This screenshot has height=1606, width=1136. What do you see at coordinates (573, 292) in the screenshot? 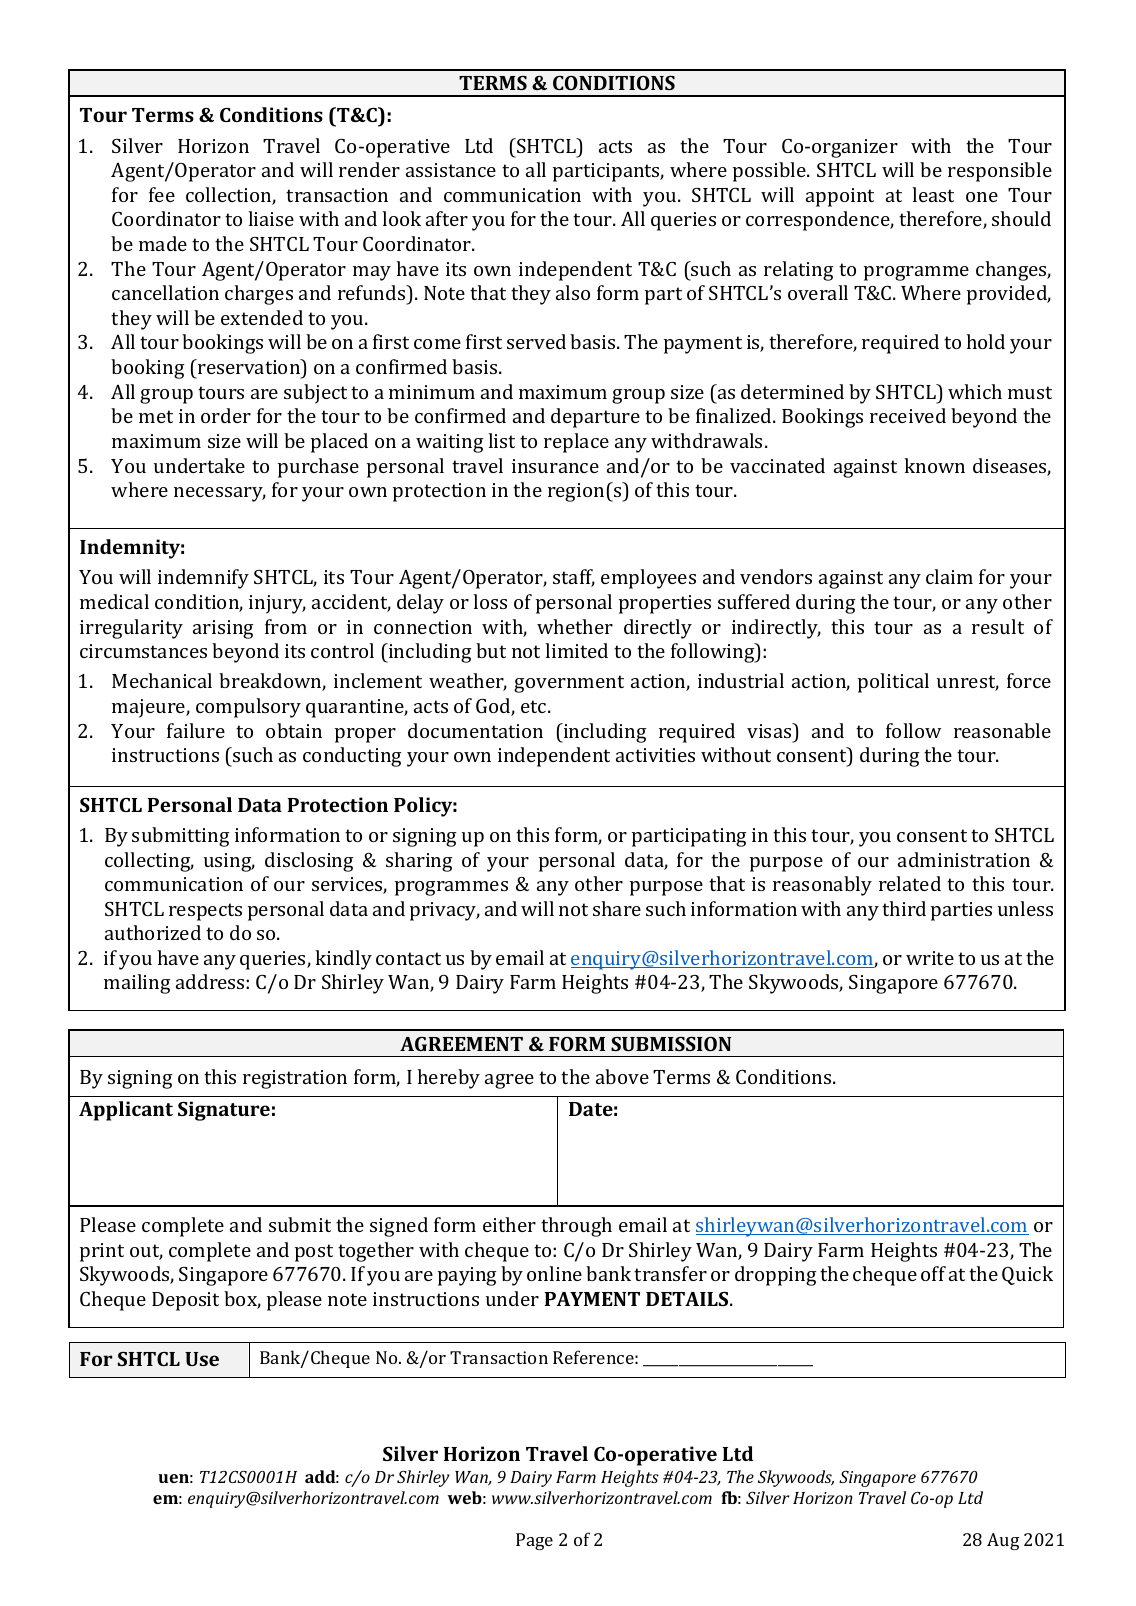
I see `also` at bounding box center [573, 292].
